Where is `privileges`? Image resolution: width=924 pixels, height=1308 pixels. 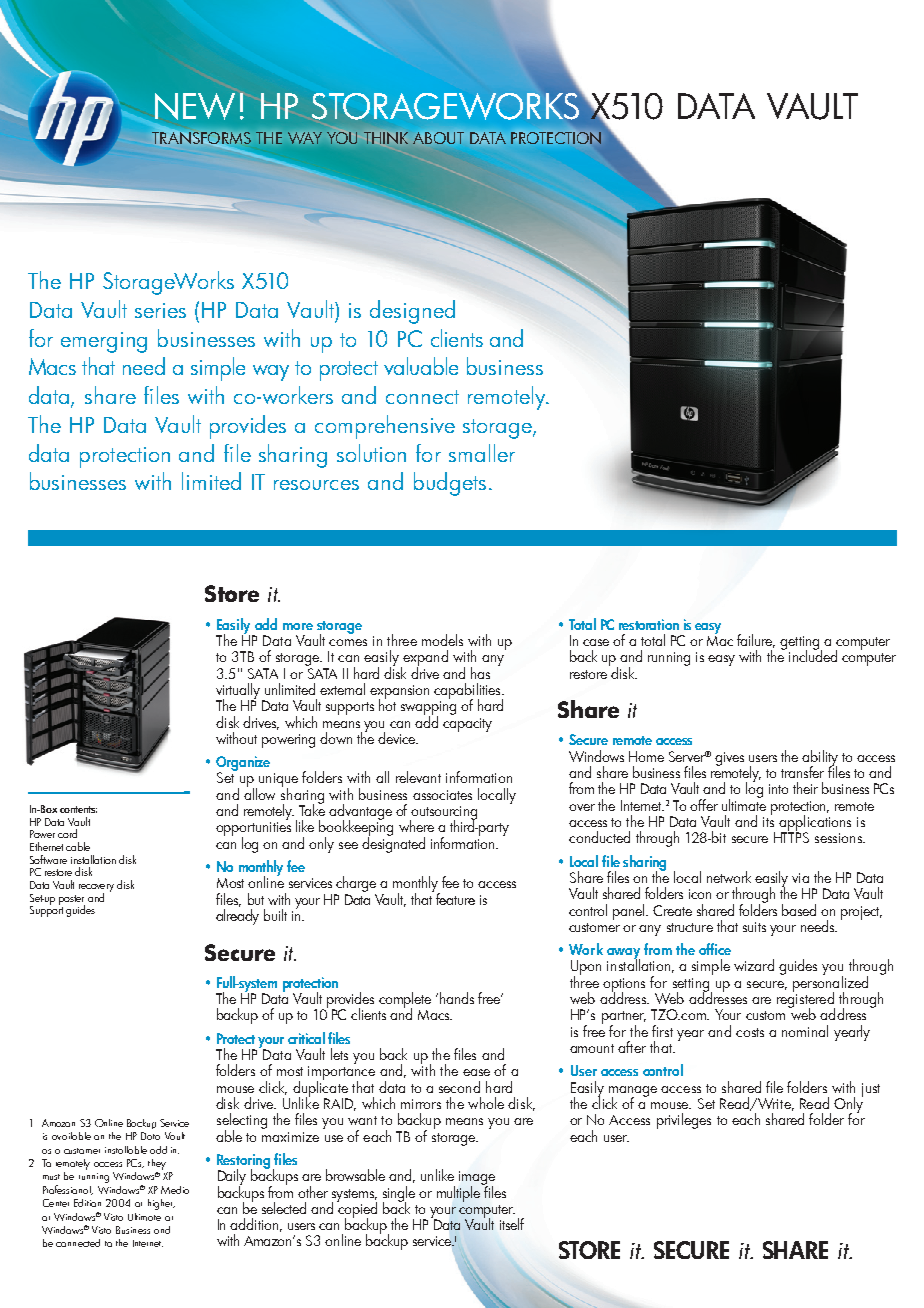
privileges is located at coordinates (684, 1121).
